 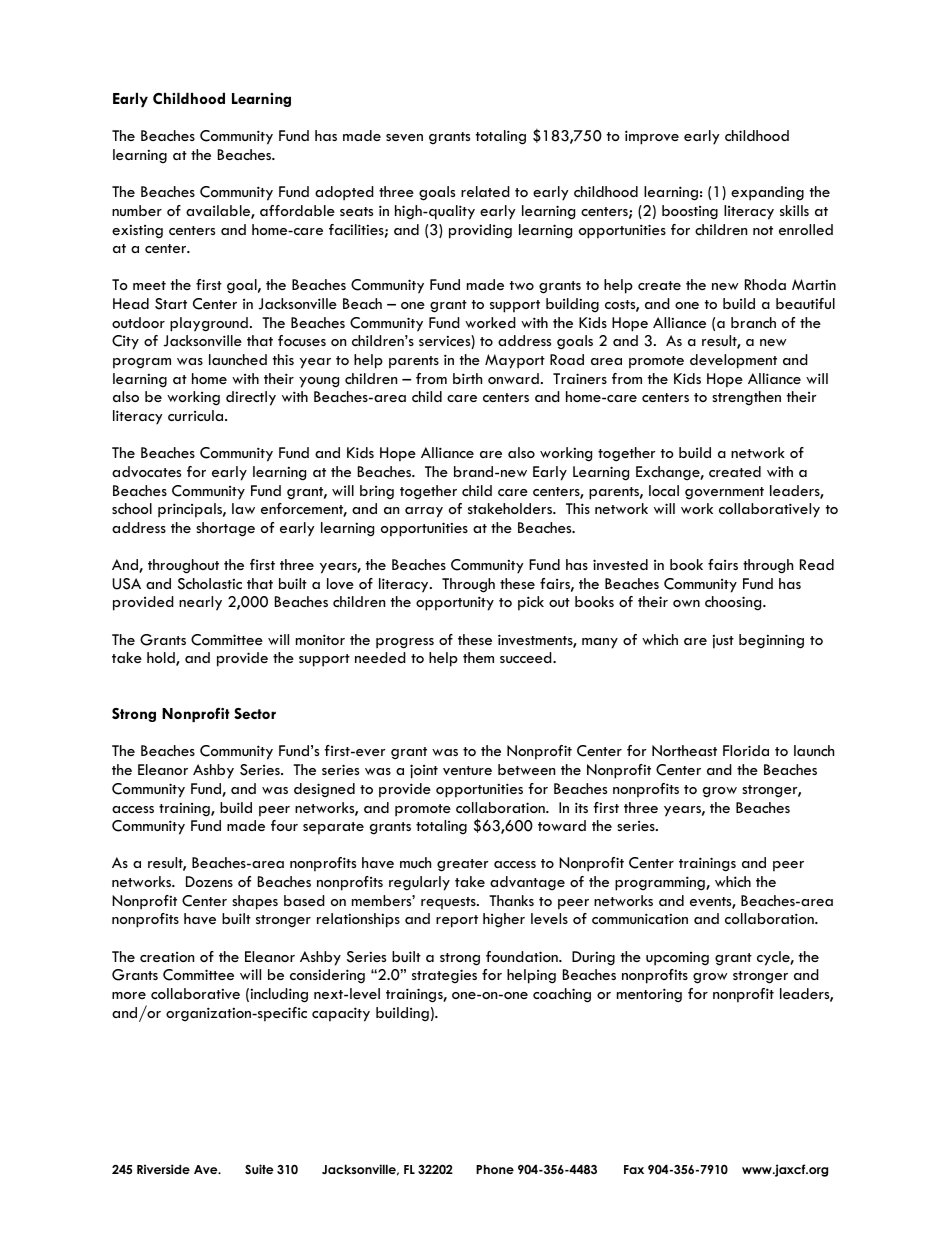 What do you see at coordinates (467, 378) in the screenshot?
I see `birth` at bounding box center [467, 378].
